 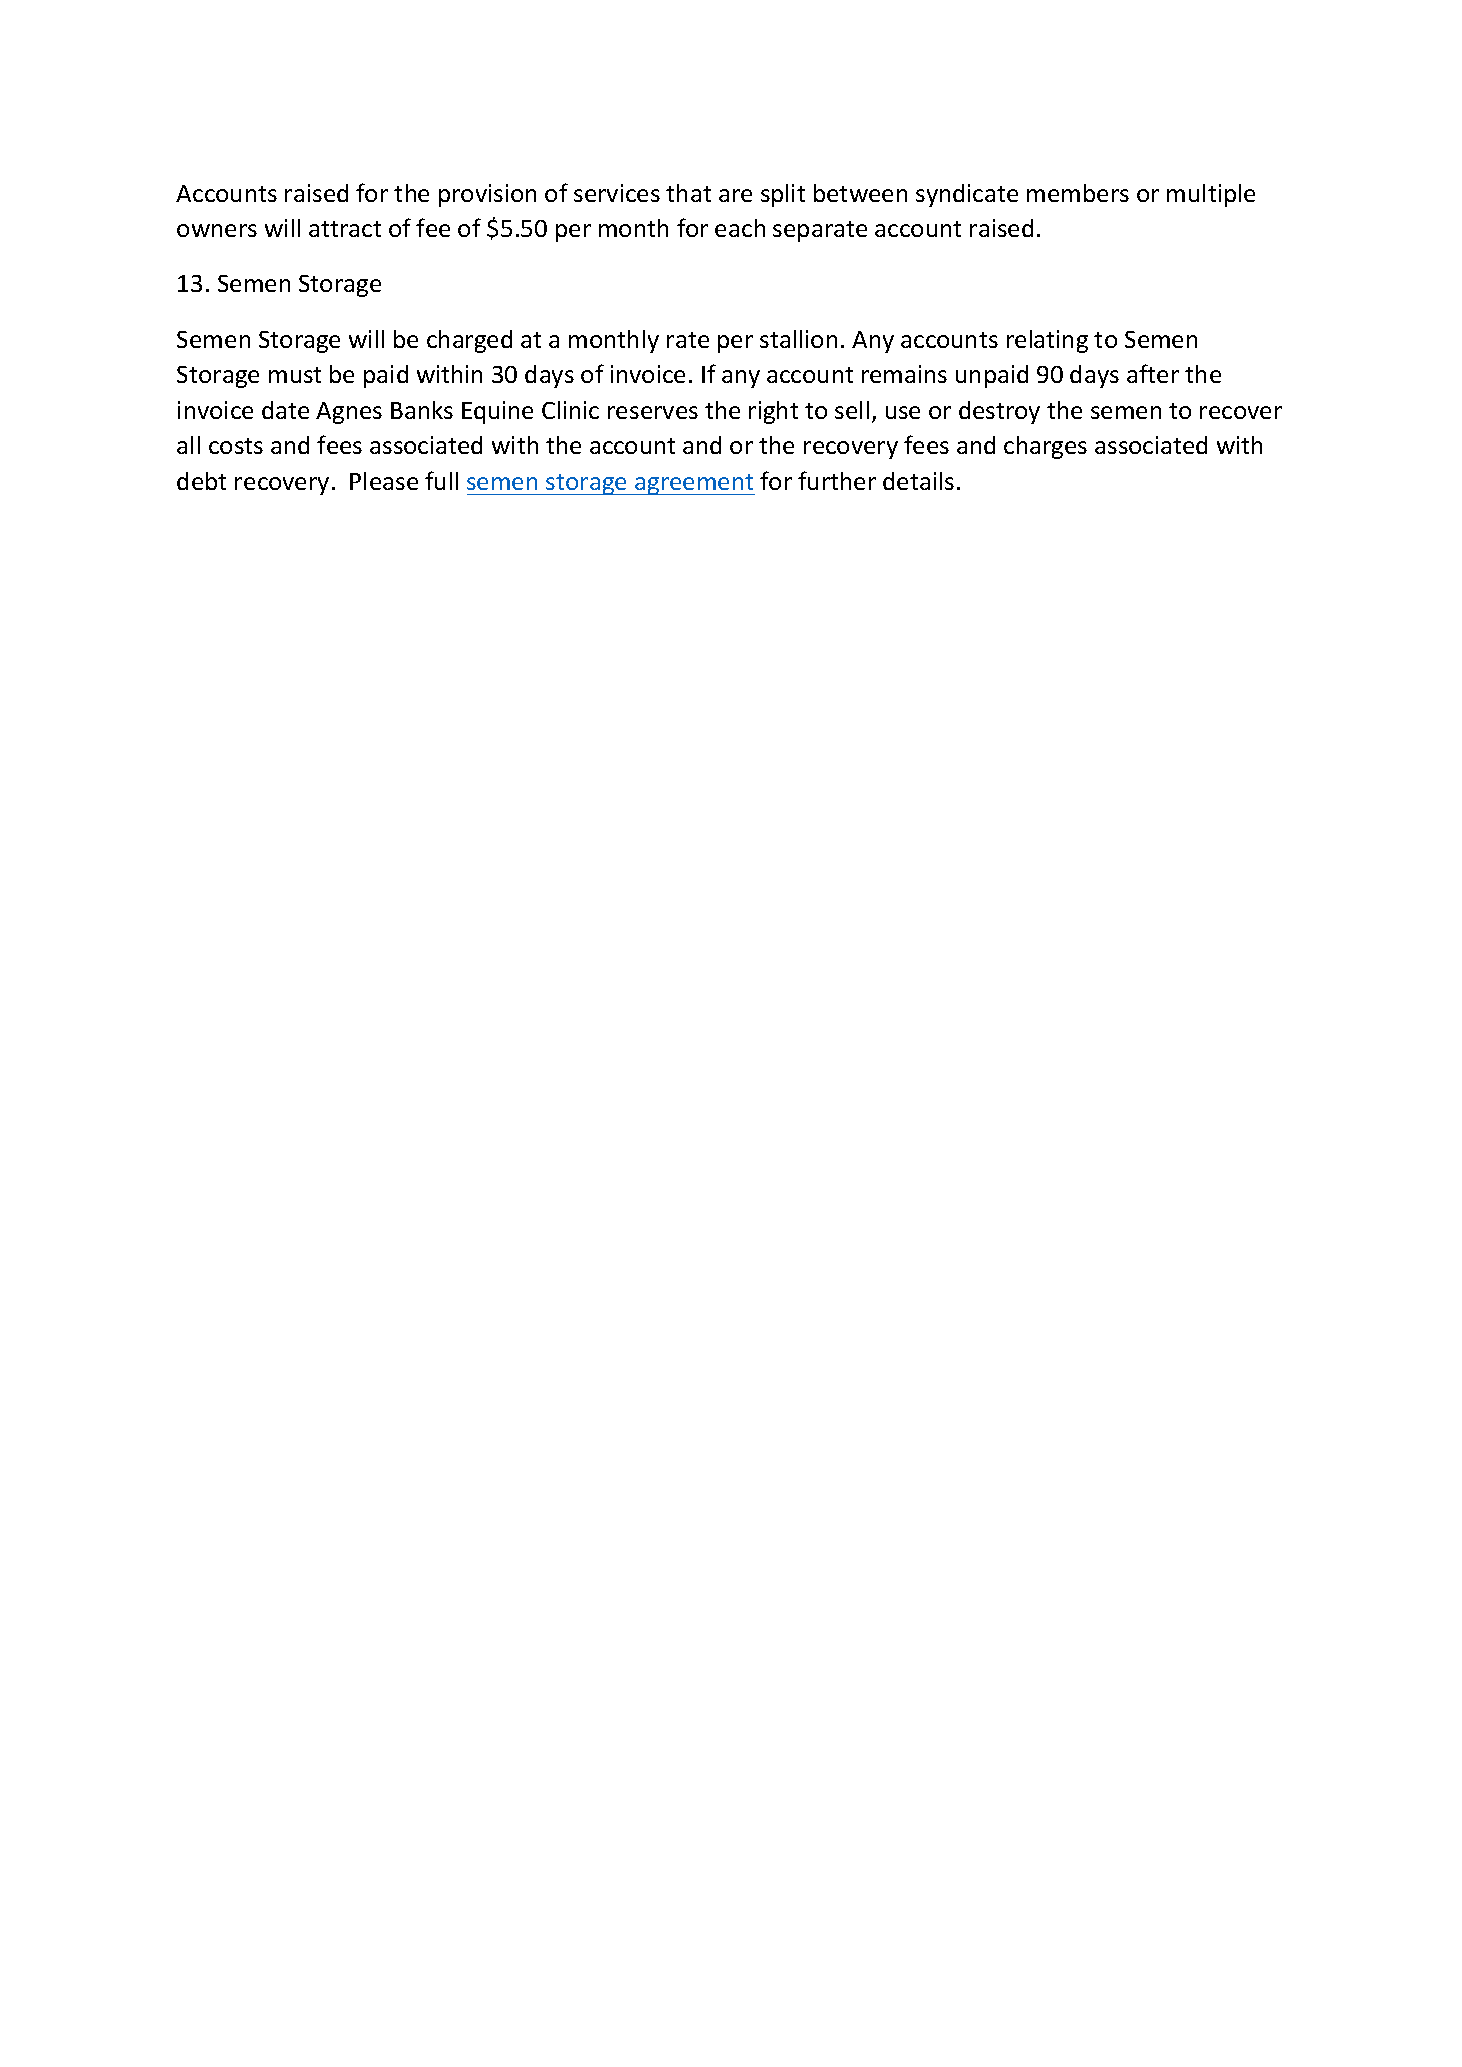 What do you see at coordinates (469, 341) in the screenshot?
I see `charged` at bounding box center [469, 341].
